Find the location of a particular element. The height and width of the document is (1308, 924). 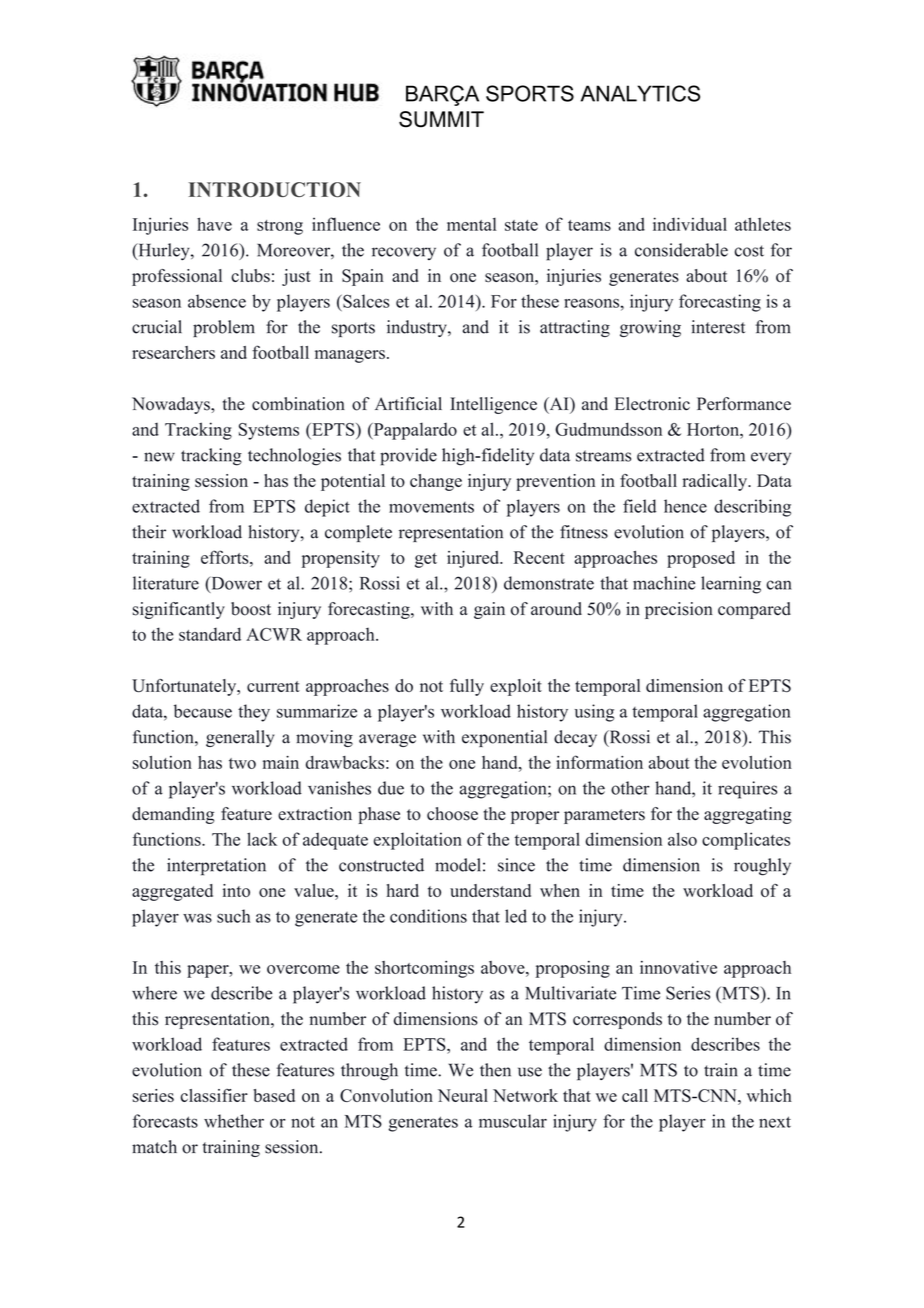

Neural is located at coordinates (463, 1095).
